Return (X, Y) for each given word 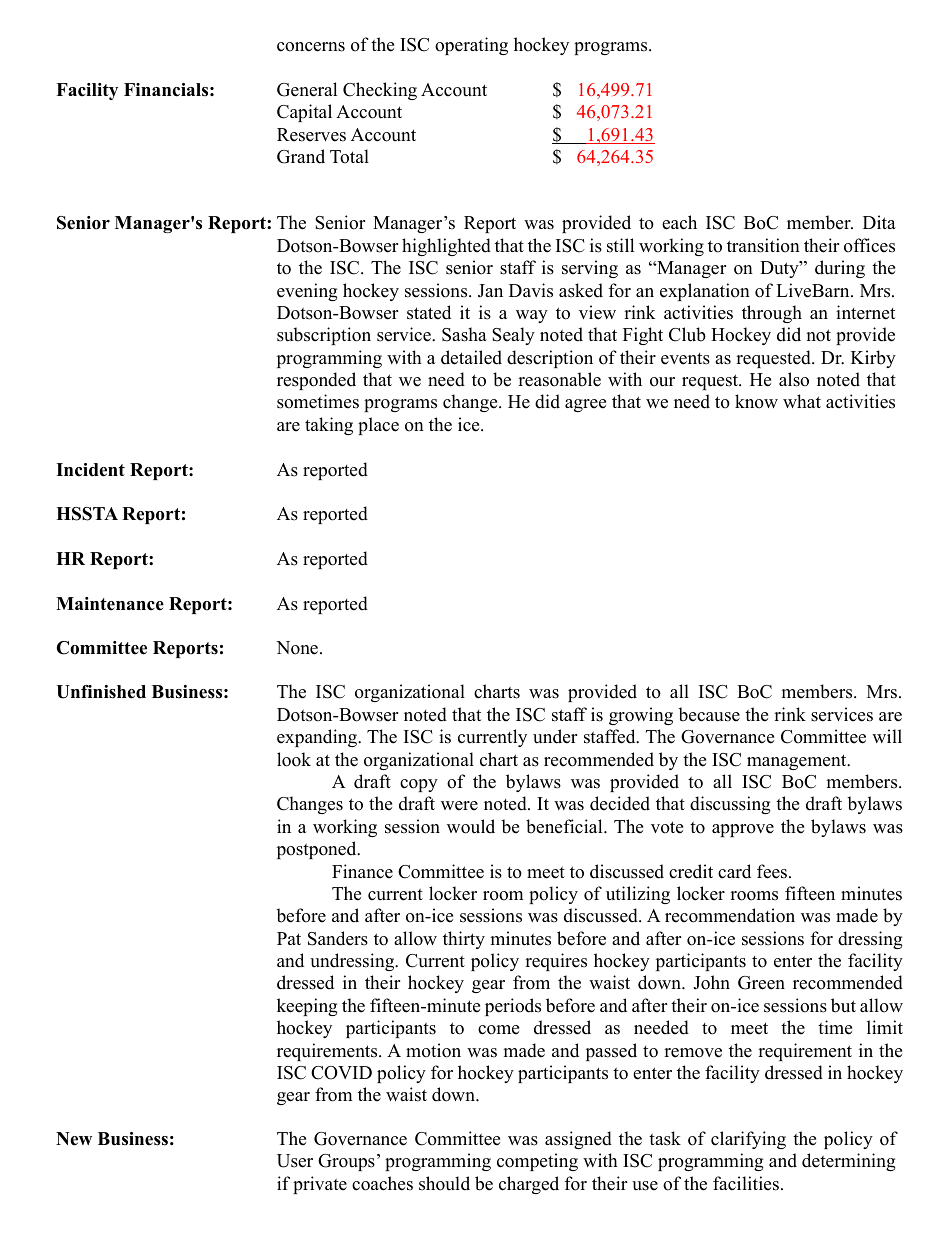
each (679, 222)
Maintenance (110, 604)
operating (471, 46)
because (709, 714)
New (74, 1139)
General (307, 89)
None (298, 648)
